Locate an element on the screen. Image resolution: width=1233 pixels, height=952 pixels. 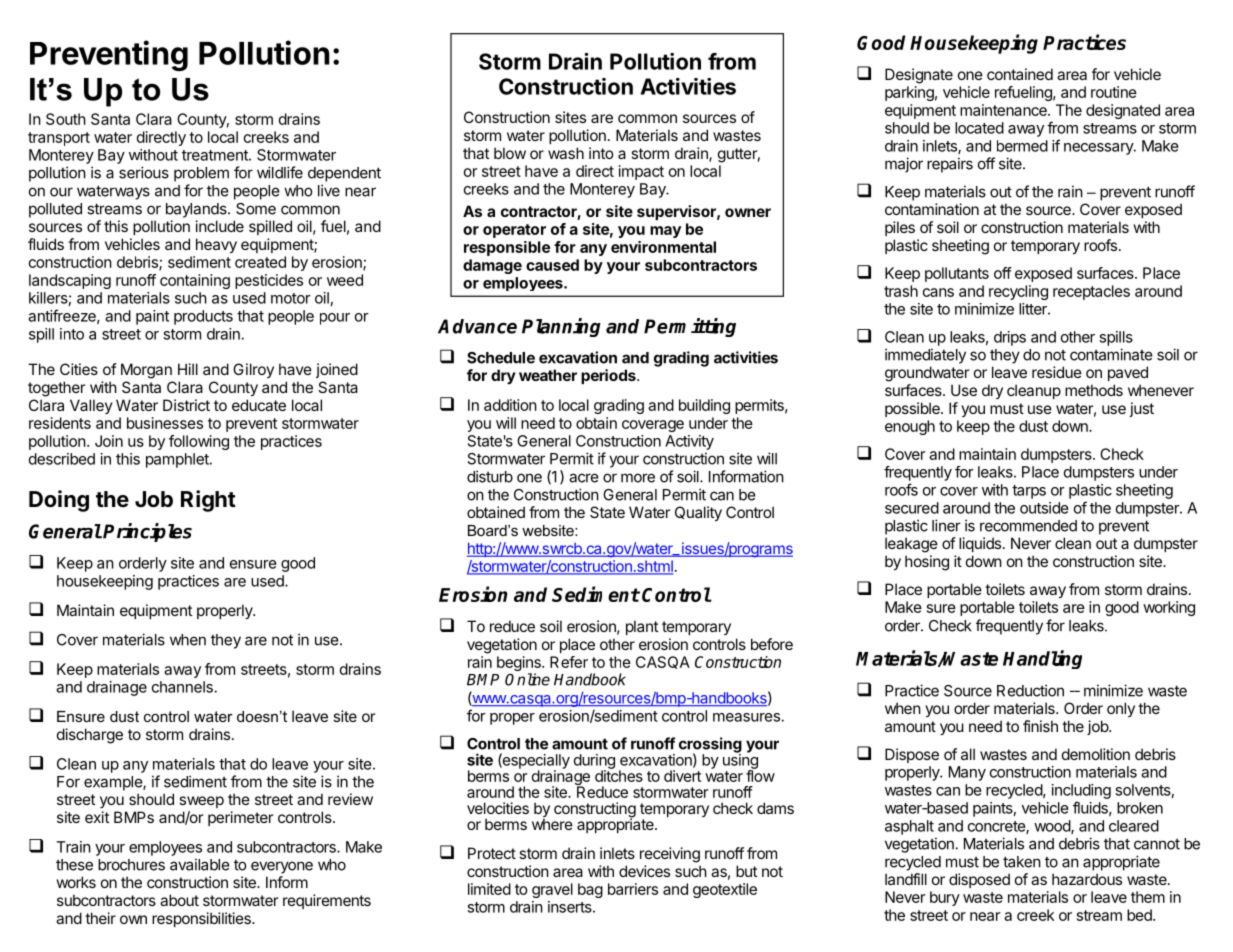
about is located at coordinates (179, 900).
